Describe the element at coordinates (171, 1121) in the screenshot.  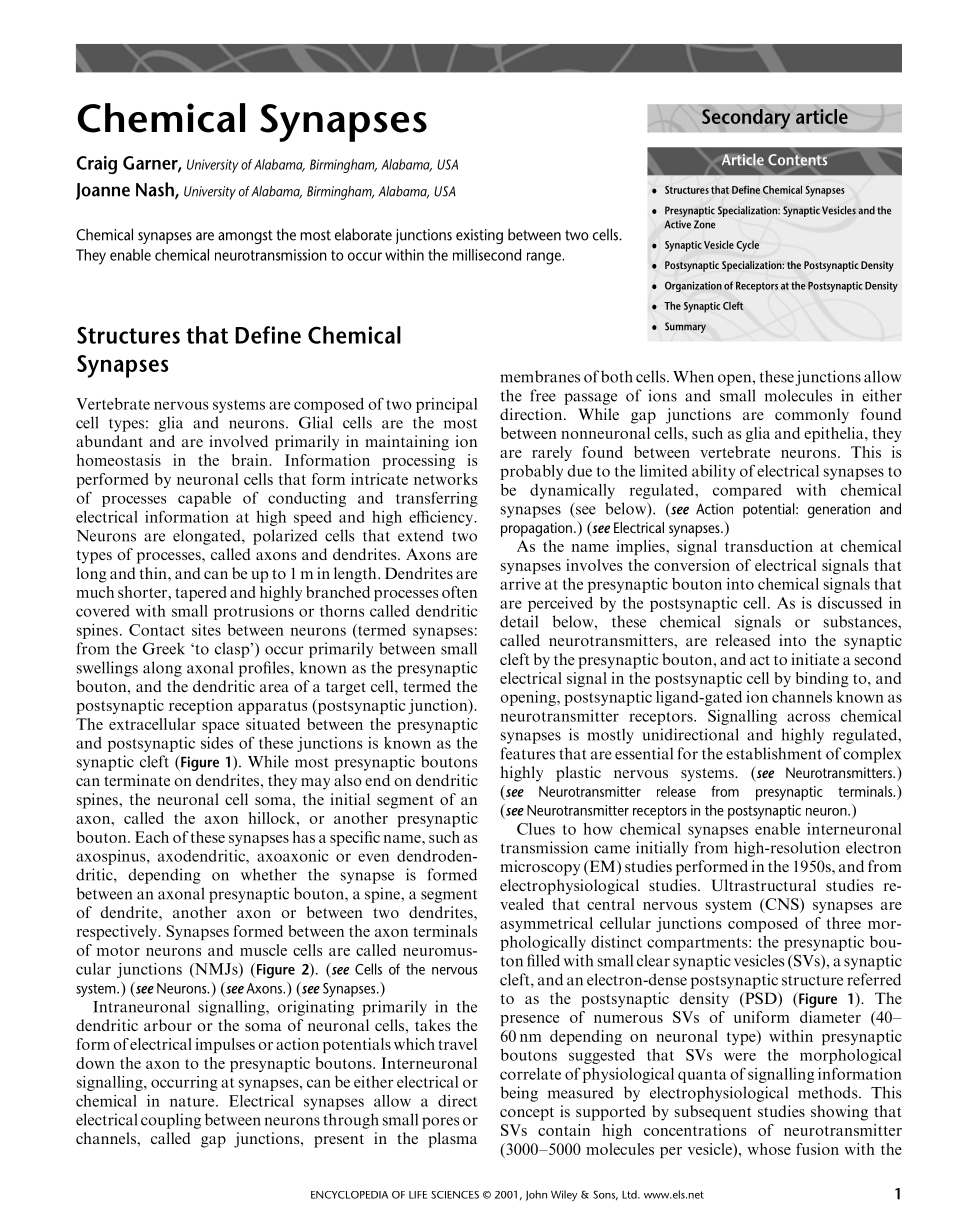
I see `coupling` at that location.
